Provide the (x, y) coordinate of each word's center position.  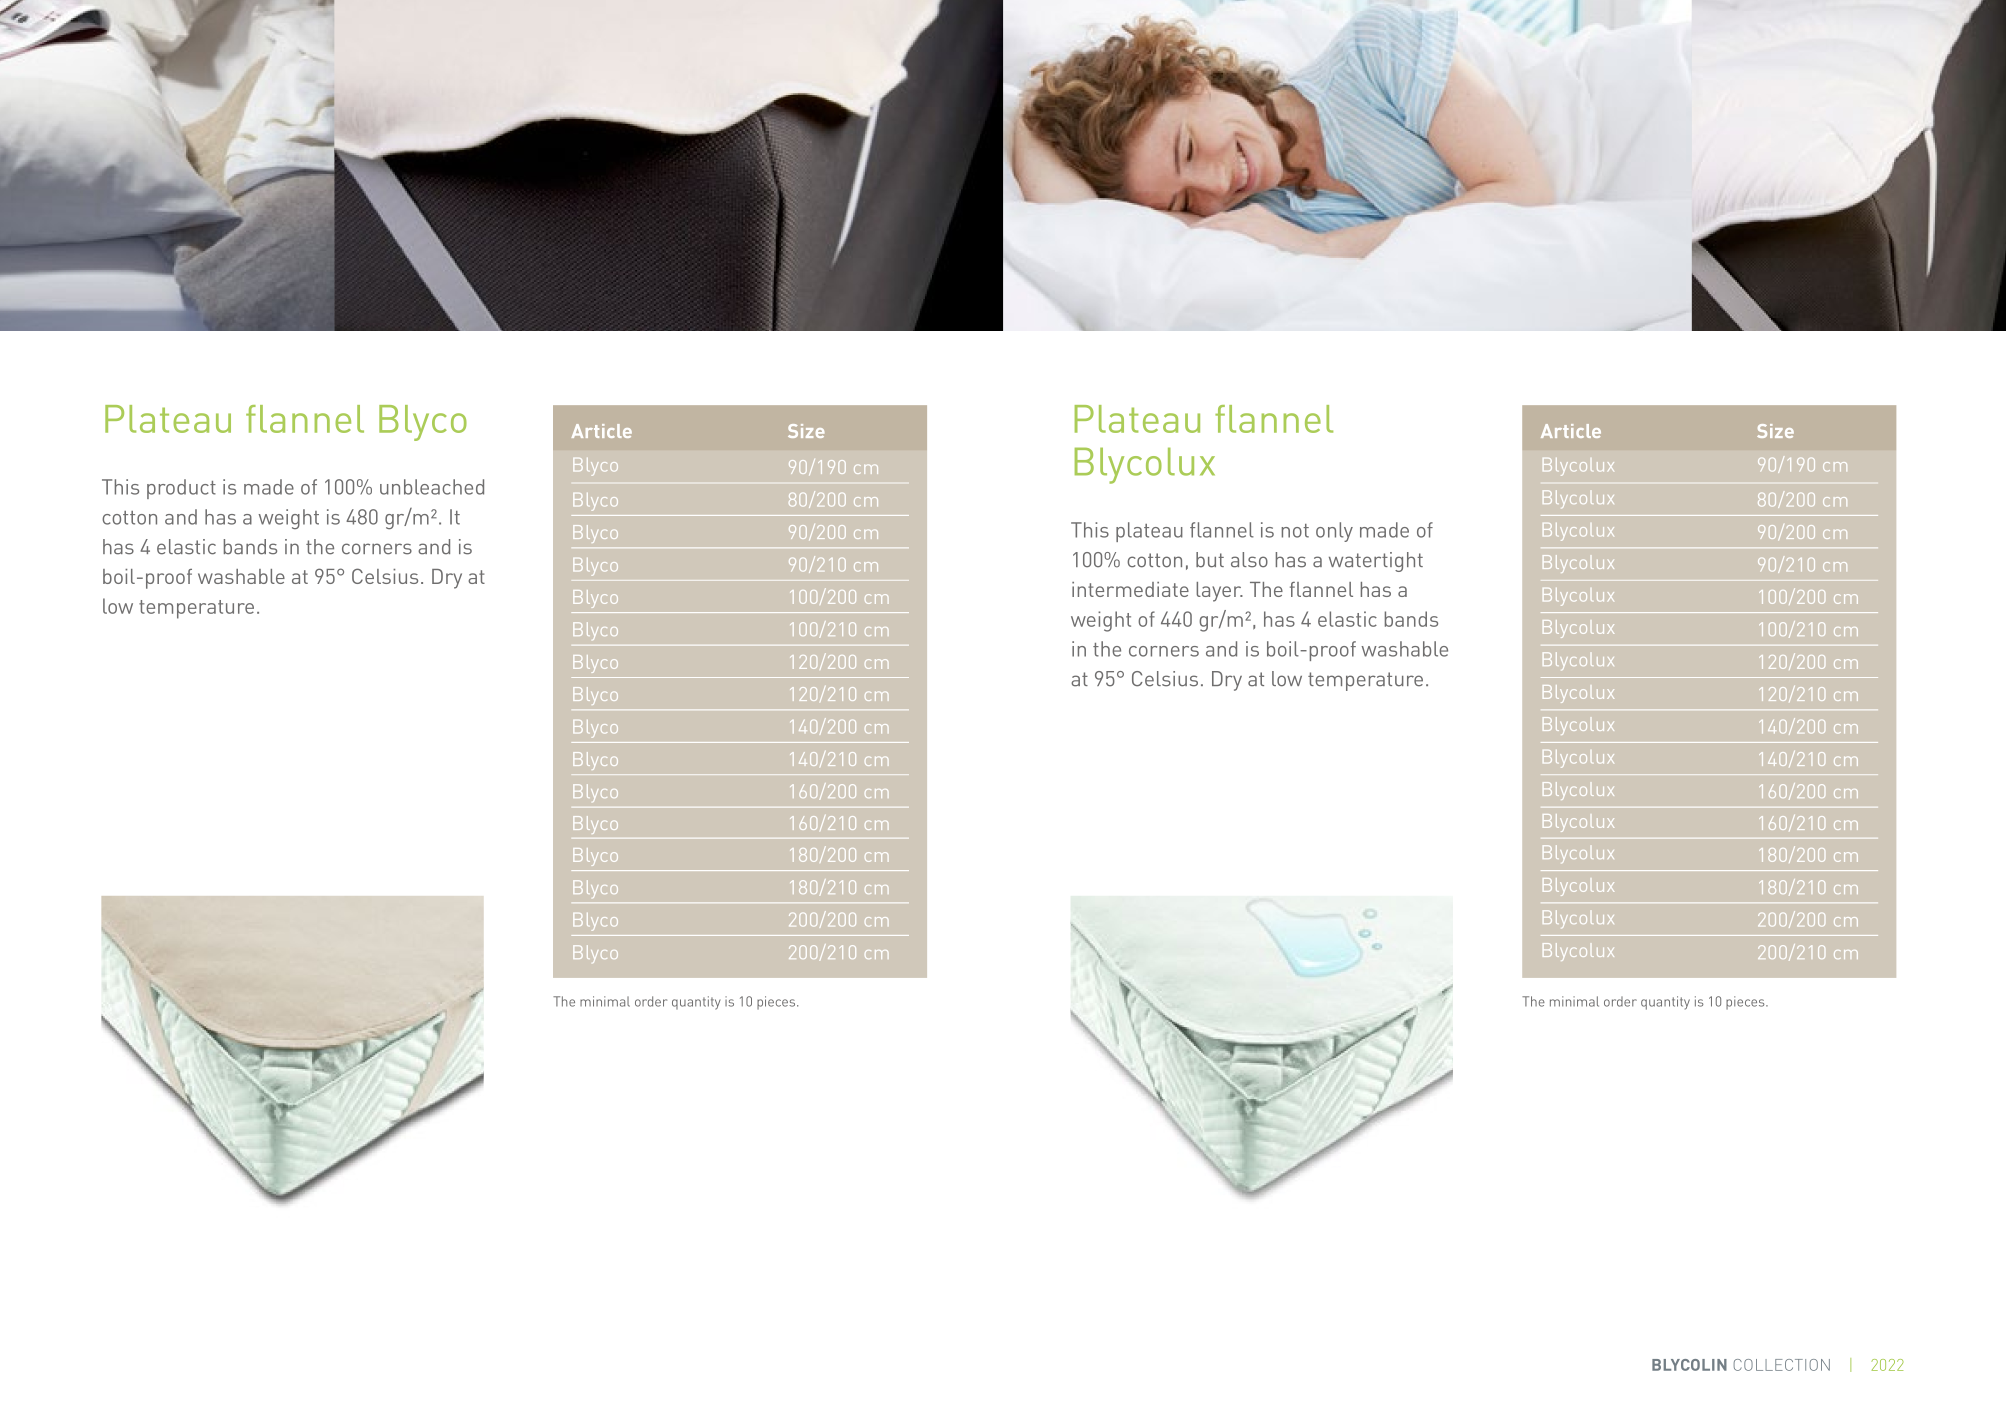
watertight (1376, 562)
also (1249, 560)
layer (1219, 592)
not (1295, 531)
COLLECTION (1781, 1365)
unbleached (432, 487)
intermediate (1130, 589)
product (181, 489)
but (1210, 560)
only (1334, 532)
